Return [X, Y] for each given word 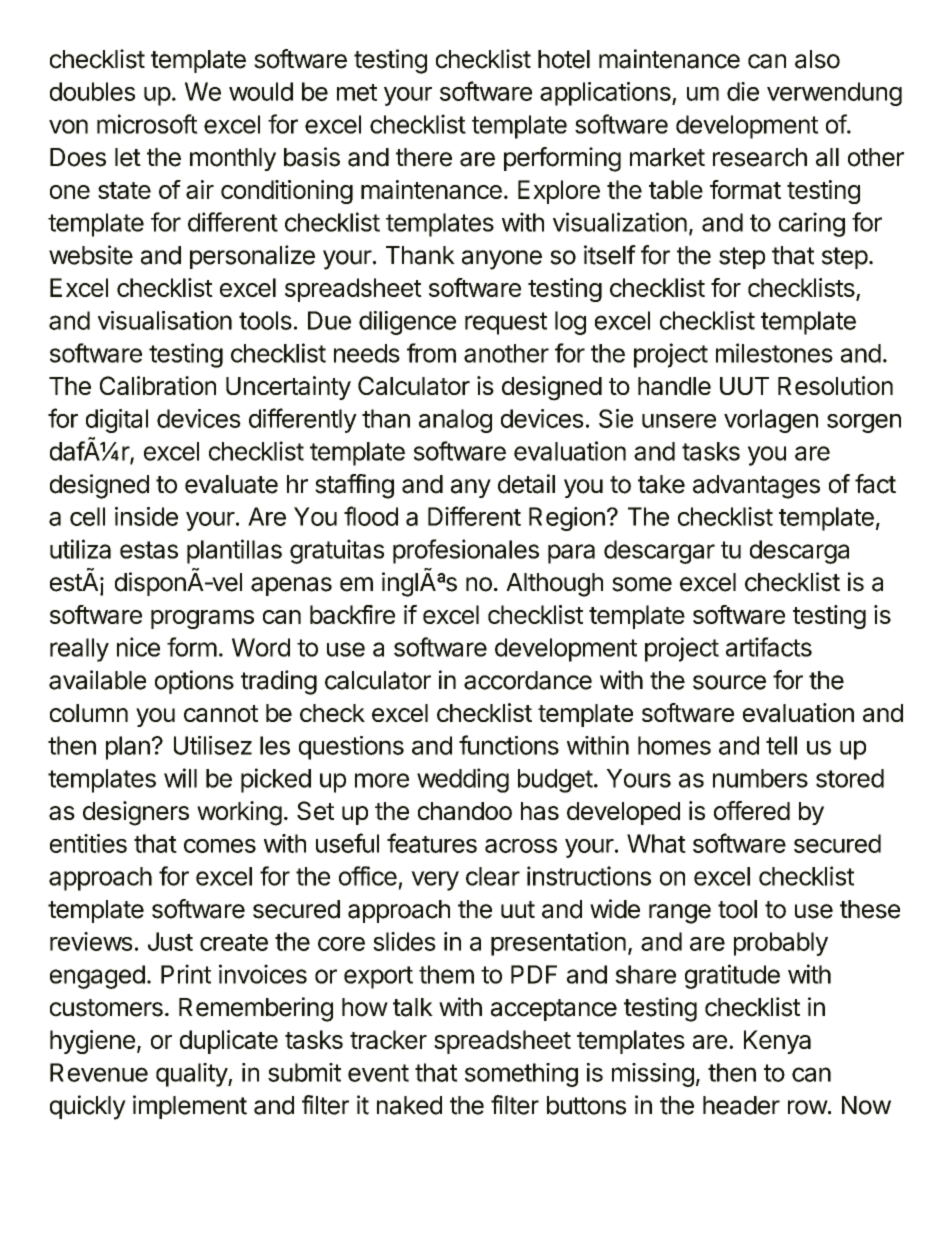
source [729, 682]
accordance [528, 680]
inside [146, 516]
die [743, 91]
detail [526, 484]
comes [220, 846]
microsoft [147, 124]
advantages [756, 487]
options [194, 682]
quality [192, 1075]
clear [493, 876]
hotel [564, 59]
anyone [502, 260]
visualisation [165, 320]
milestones [774, 353]
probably [781, 944]
